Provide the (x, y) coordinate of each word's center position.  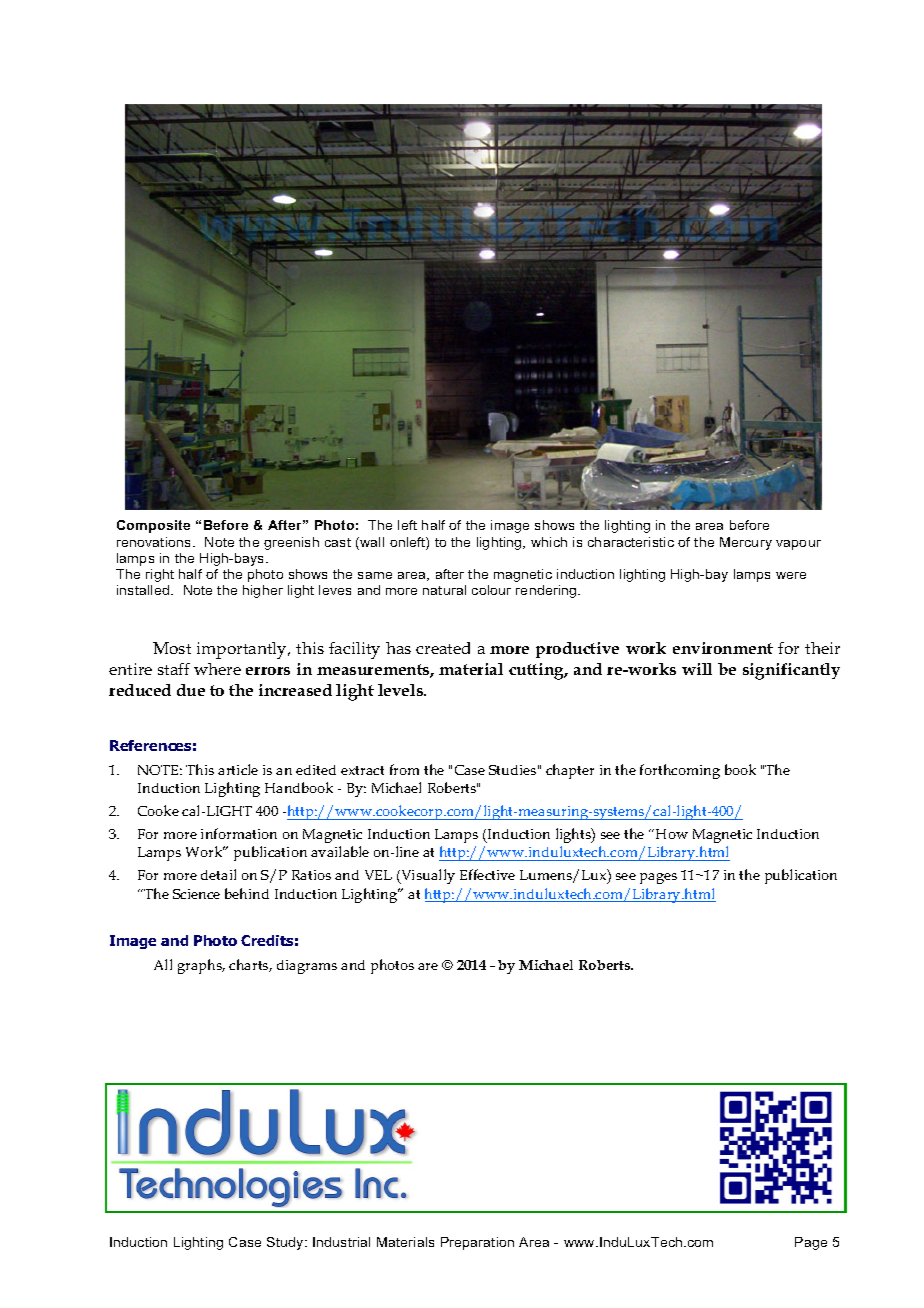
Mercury (746, 543)
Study (286, 1243)
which (549, 542)
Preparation (477, 1243)
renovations (155, 542)
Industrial (341, 1242)
